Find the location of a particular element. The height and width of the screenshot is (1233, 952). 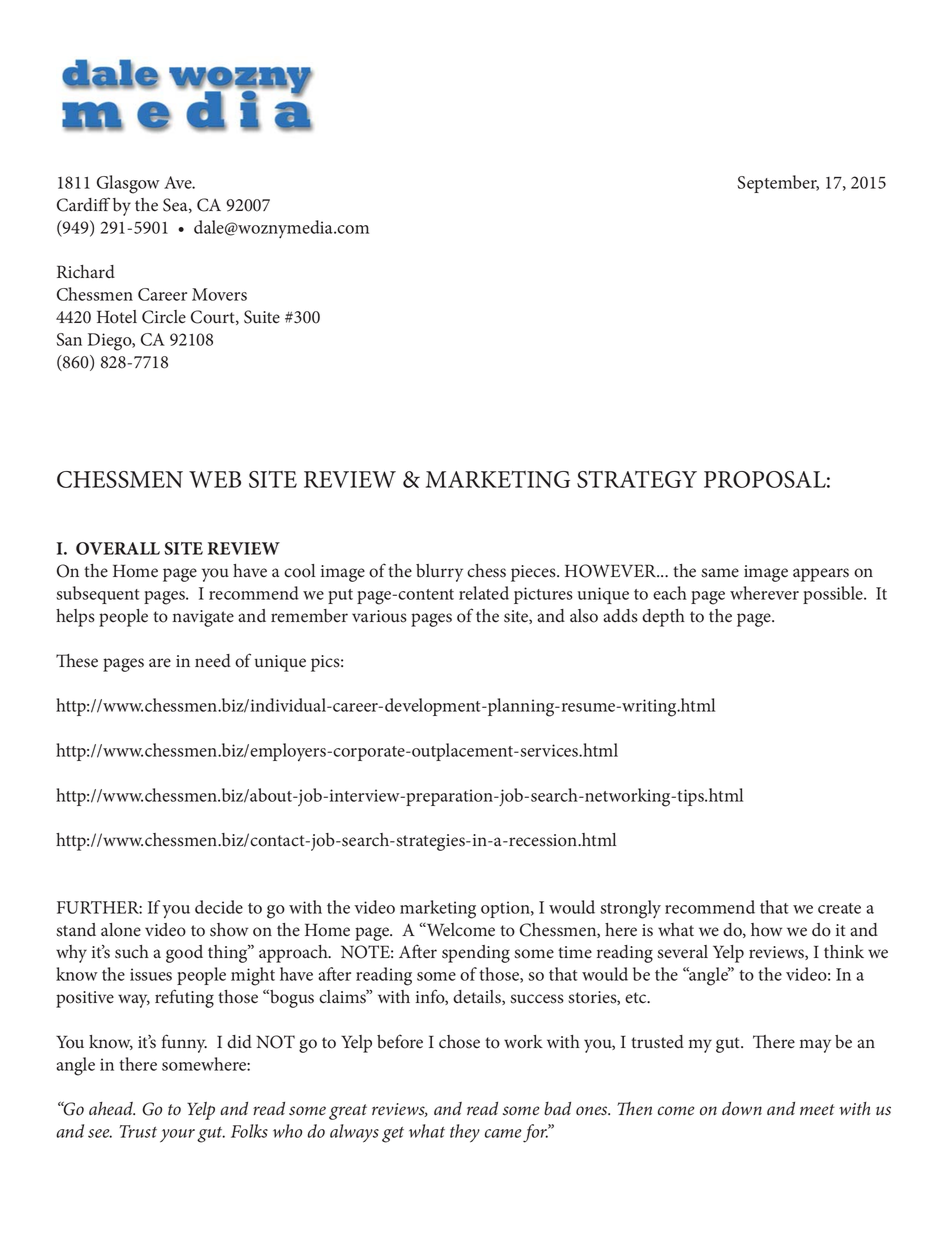

Suite is located at coordinates (262, 317).
